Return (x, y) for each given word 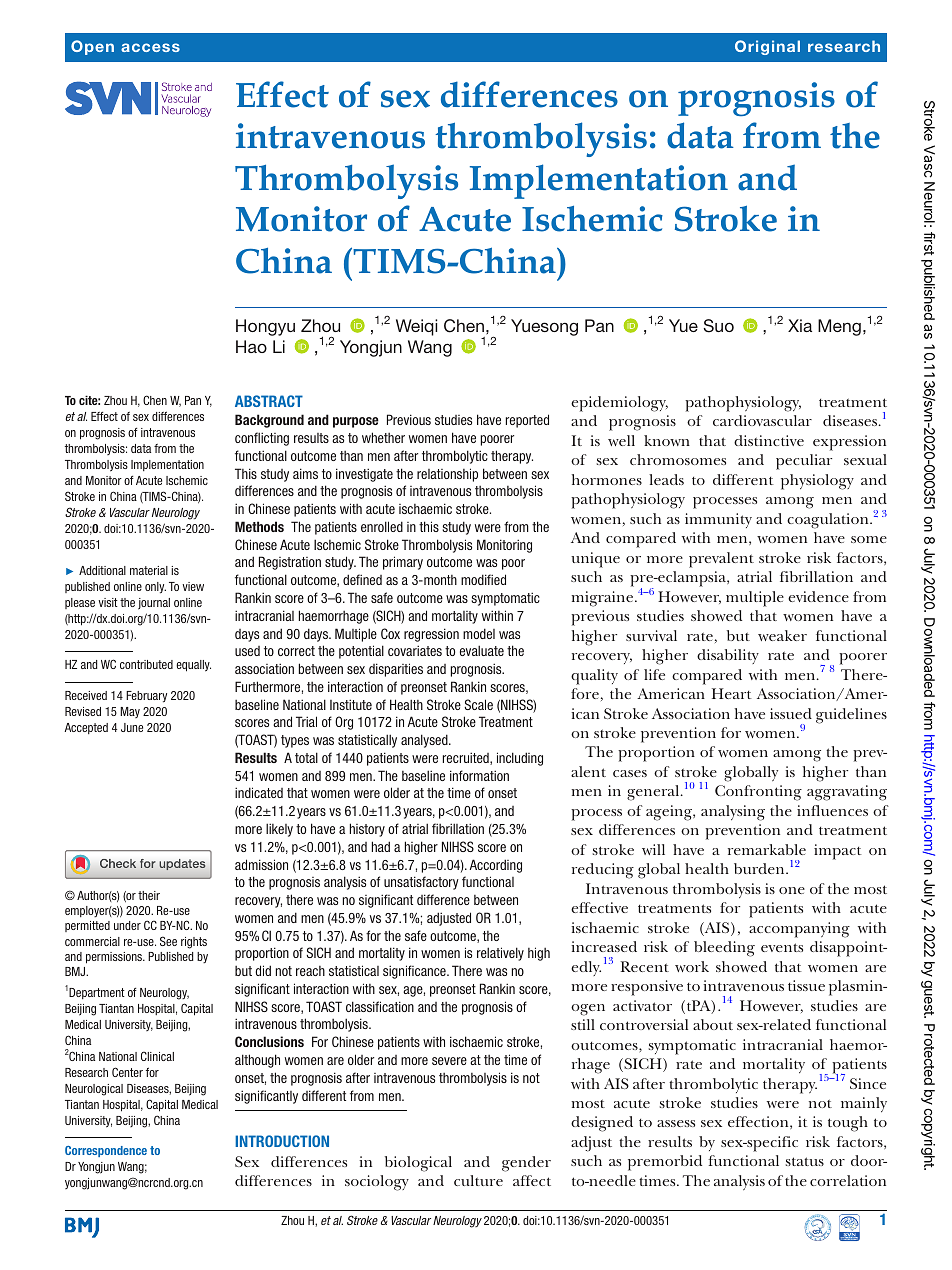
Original (767, 47)
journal (154, 604)
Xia (800, 325)
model (479, 633)
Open (92, 47)
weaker (782, 635)
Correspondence (106, 1151)
